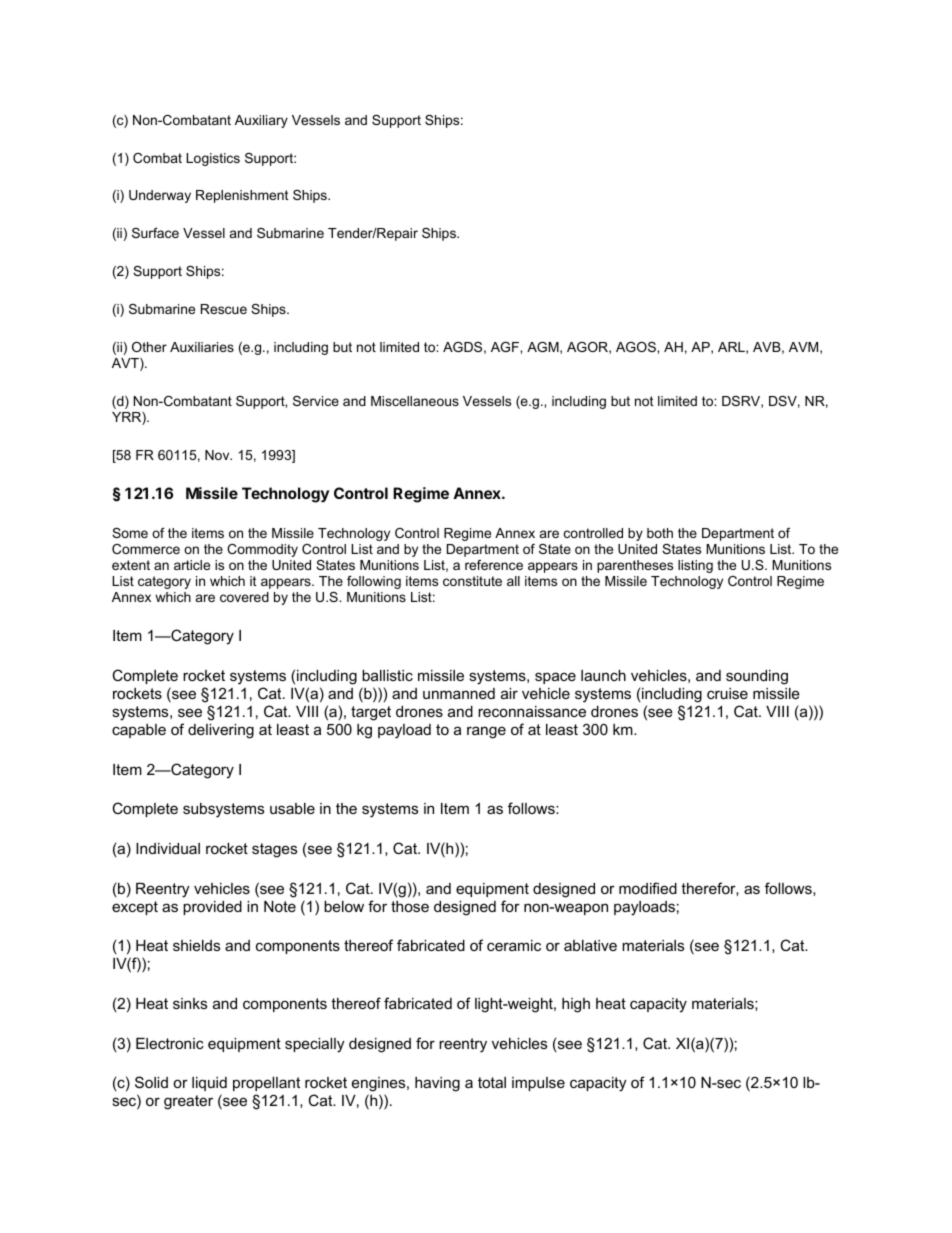 This document has width=952, height=1233. What do you see at coordinates (213, 159) in the document?
I see `Logistics` at bounding box center [213, 159].
